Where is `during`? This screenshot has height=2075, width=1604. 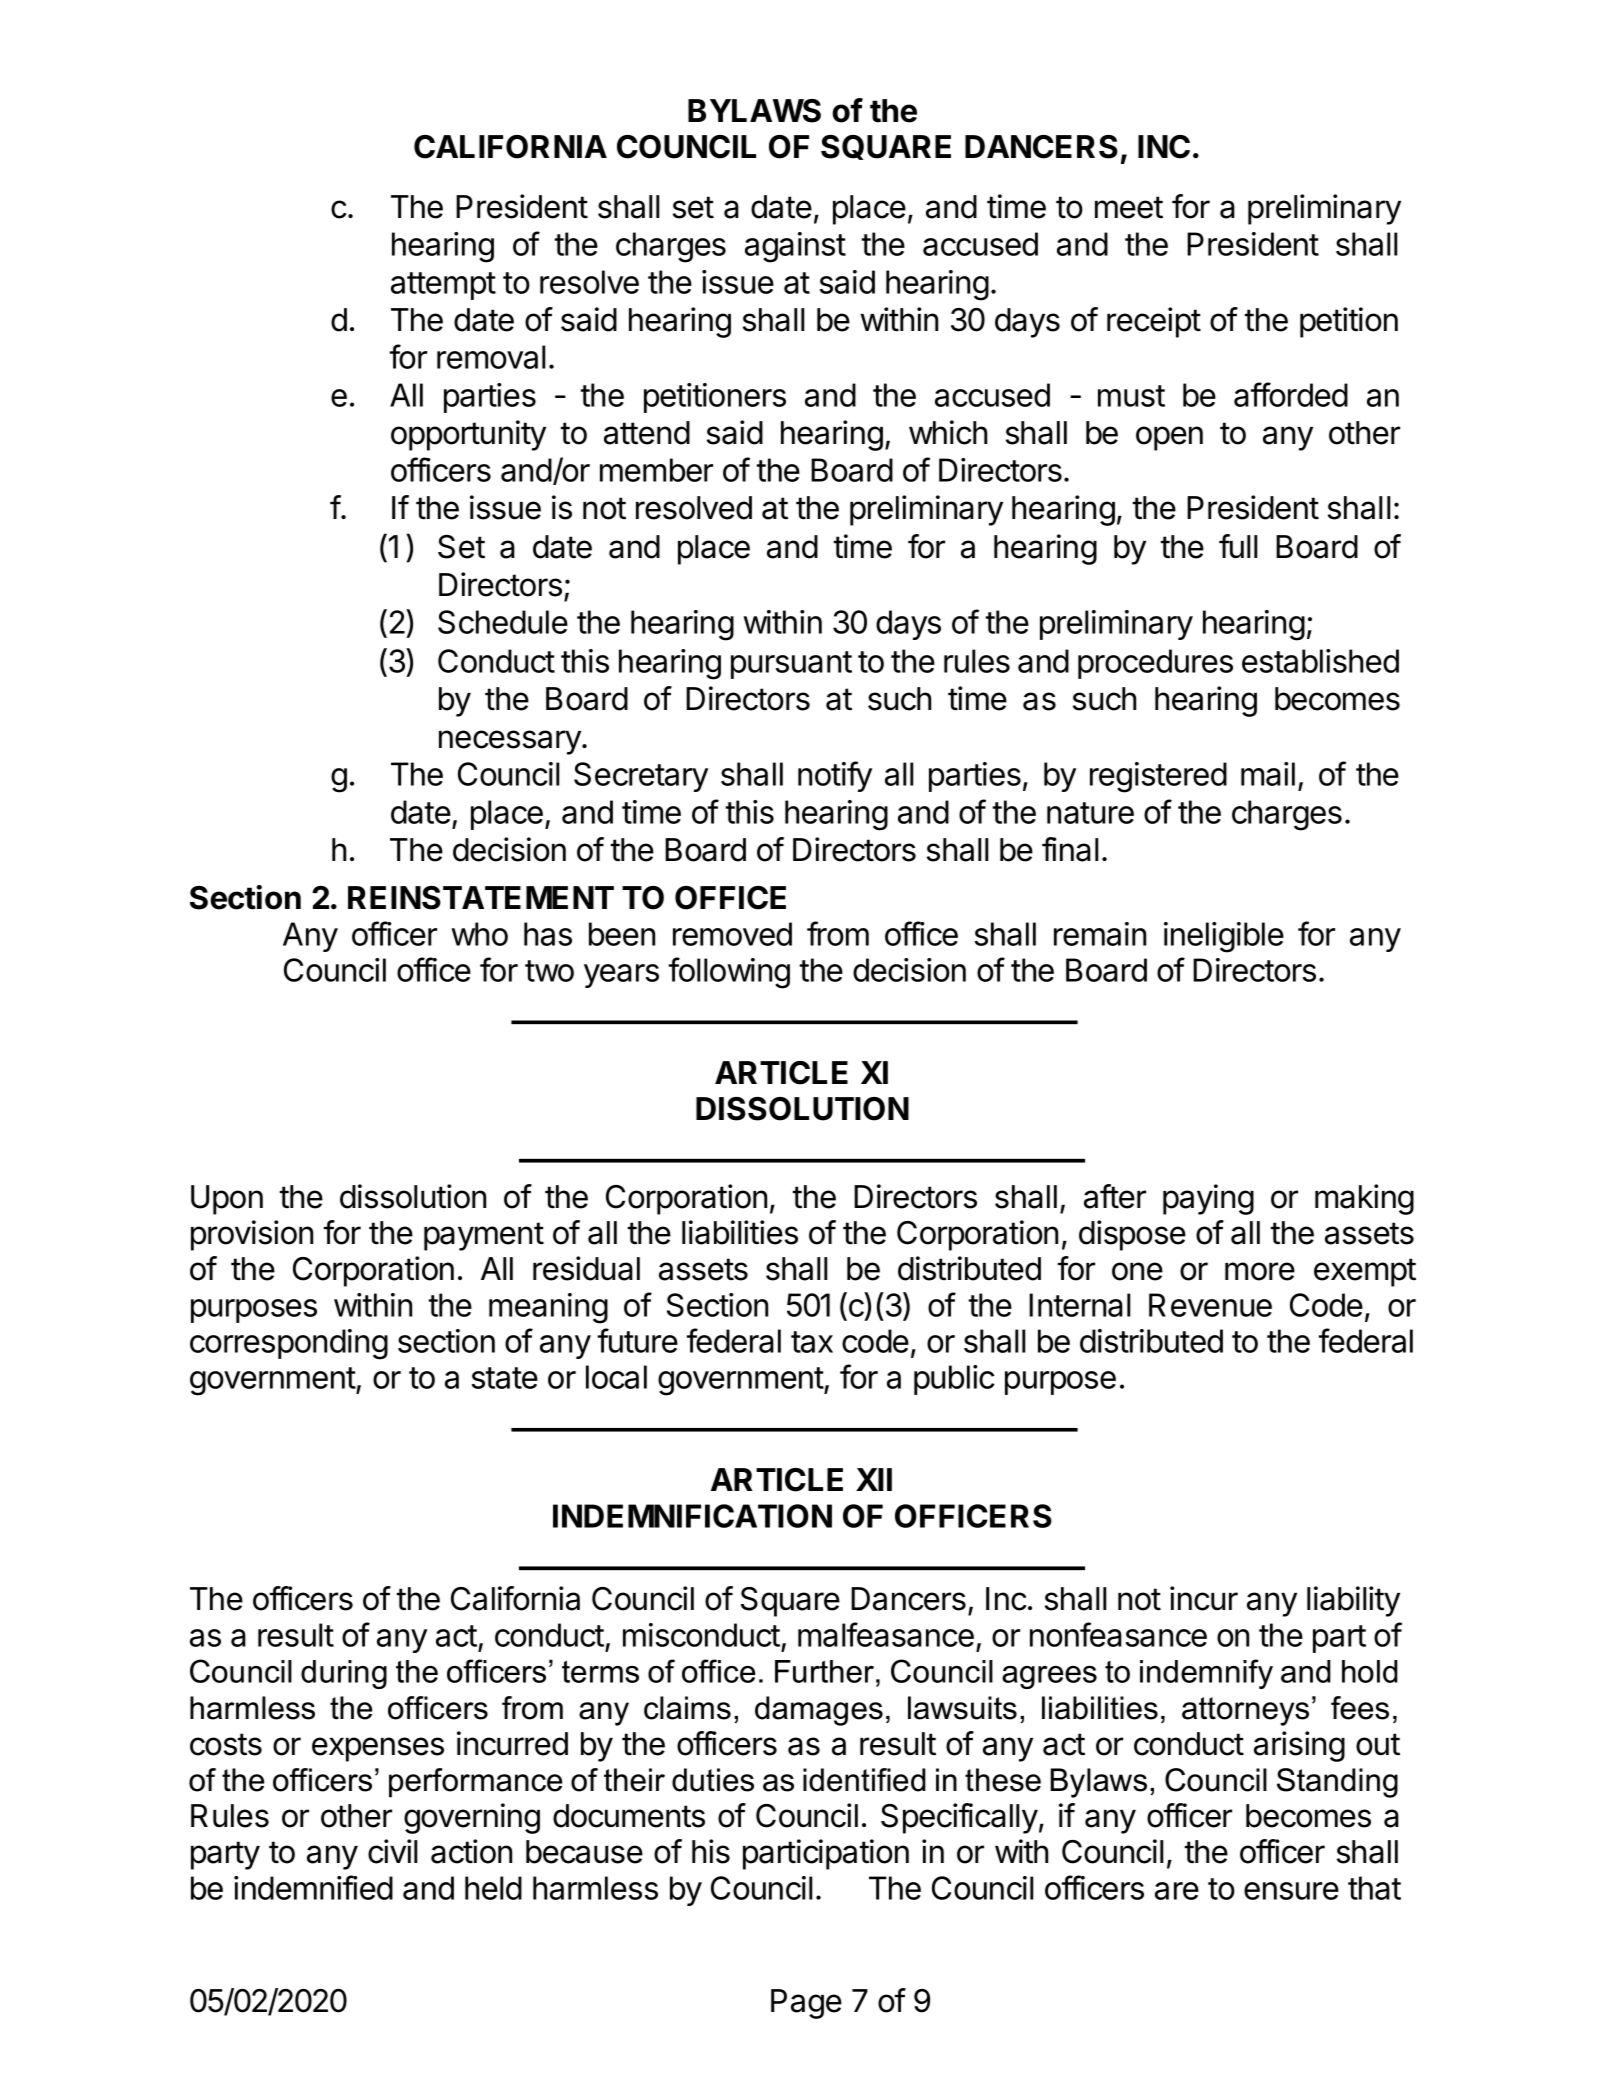
during is located at coordinates (344, 1674).
